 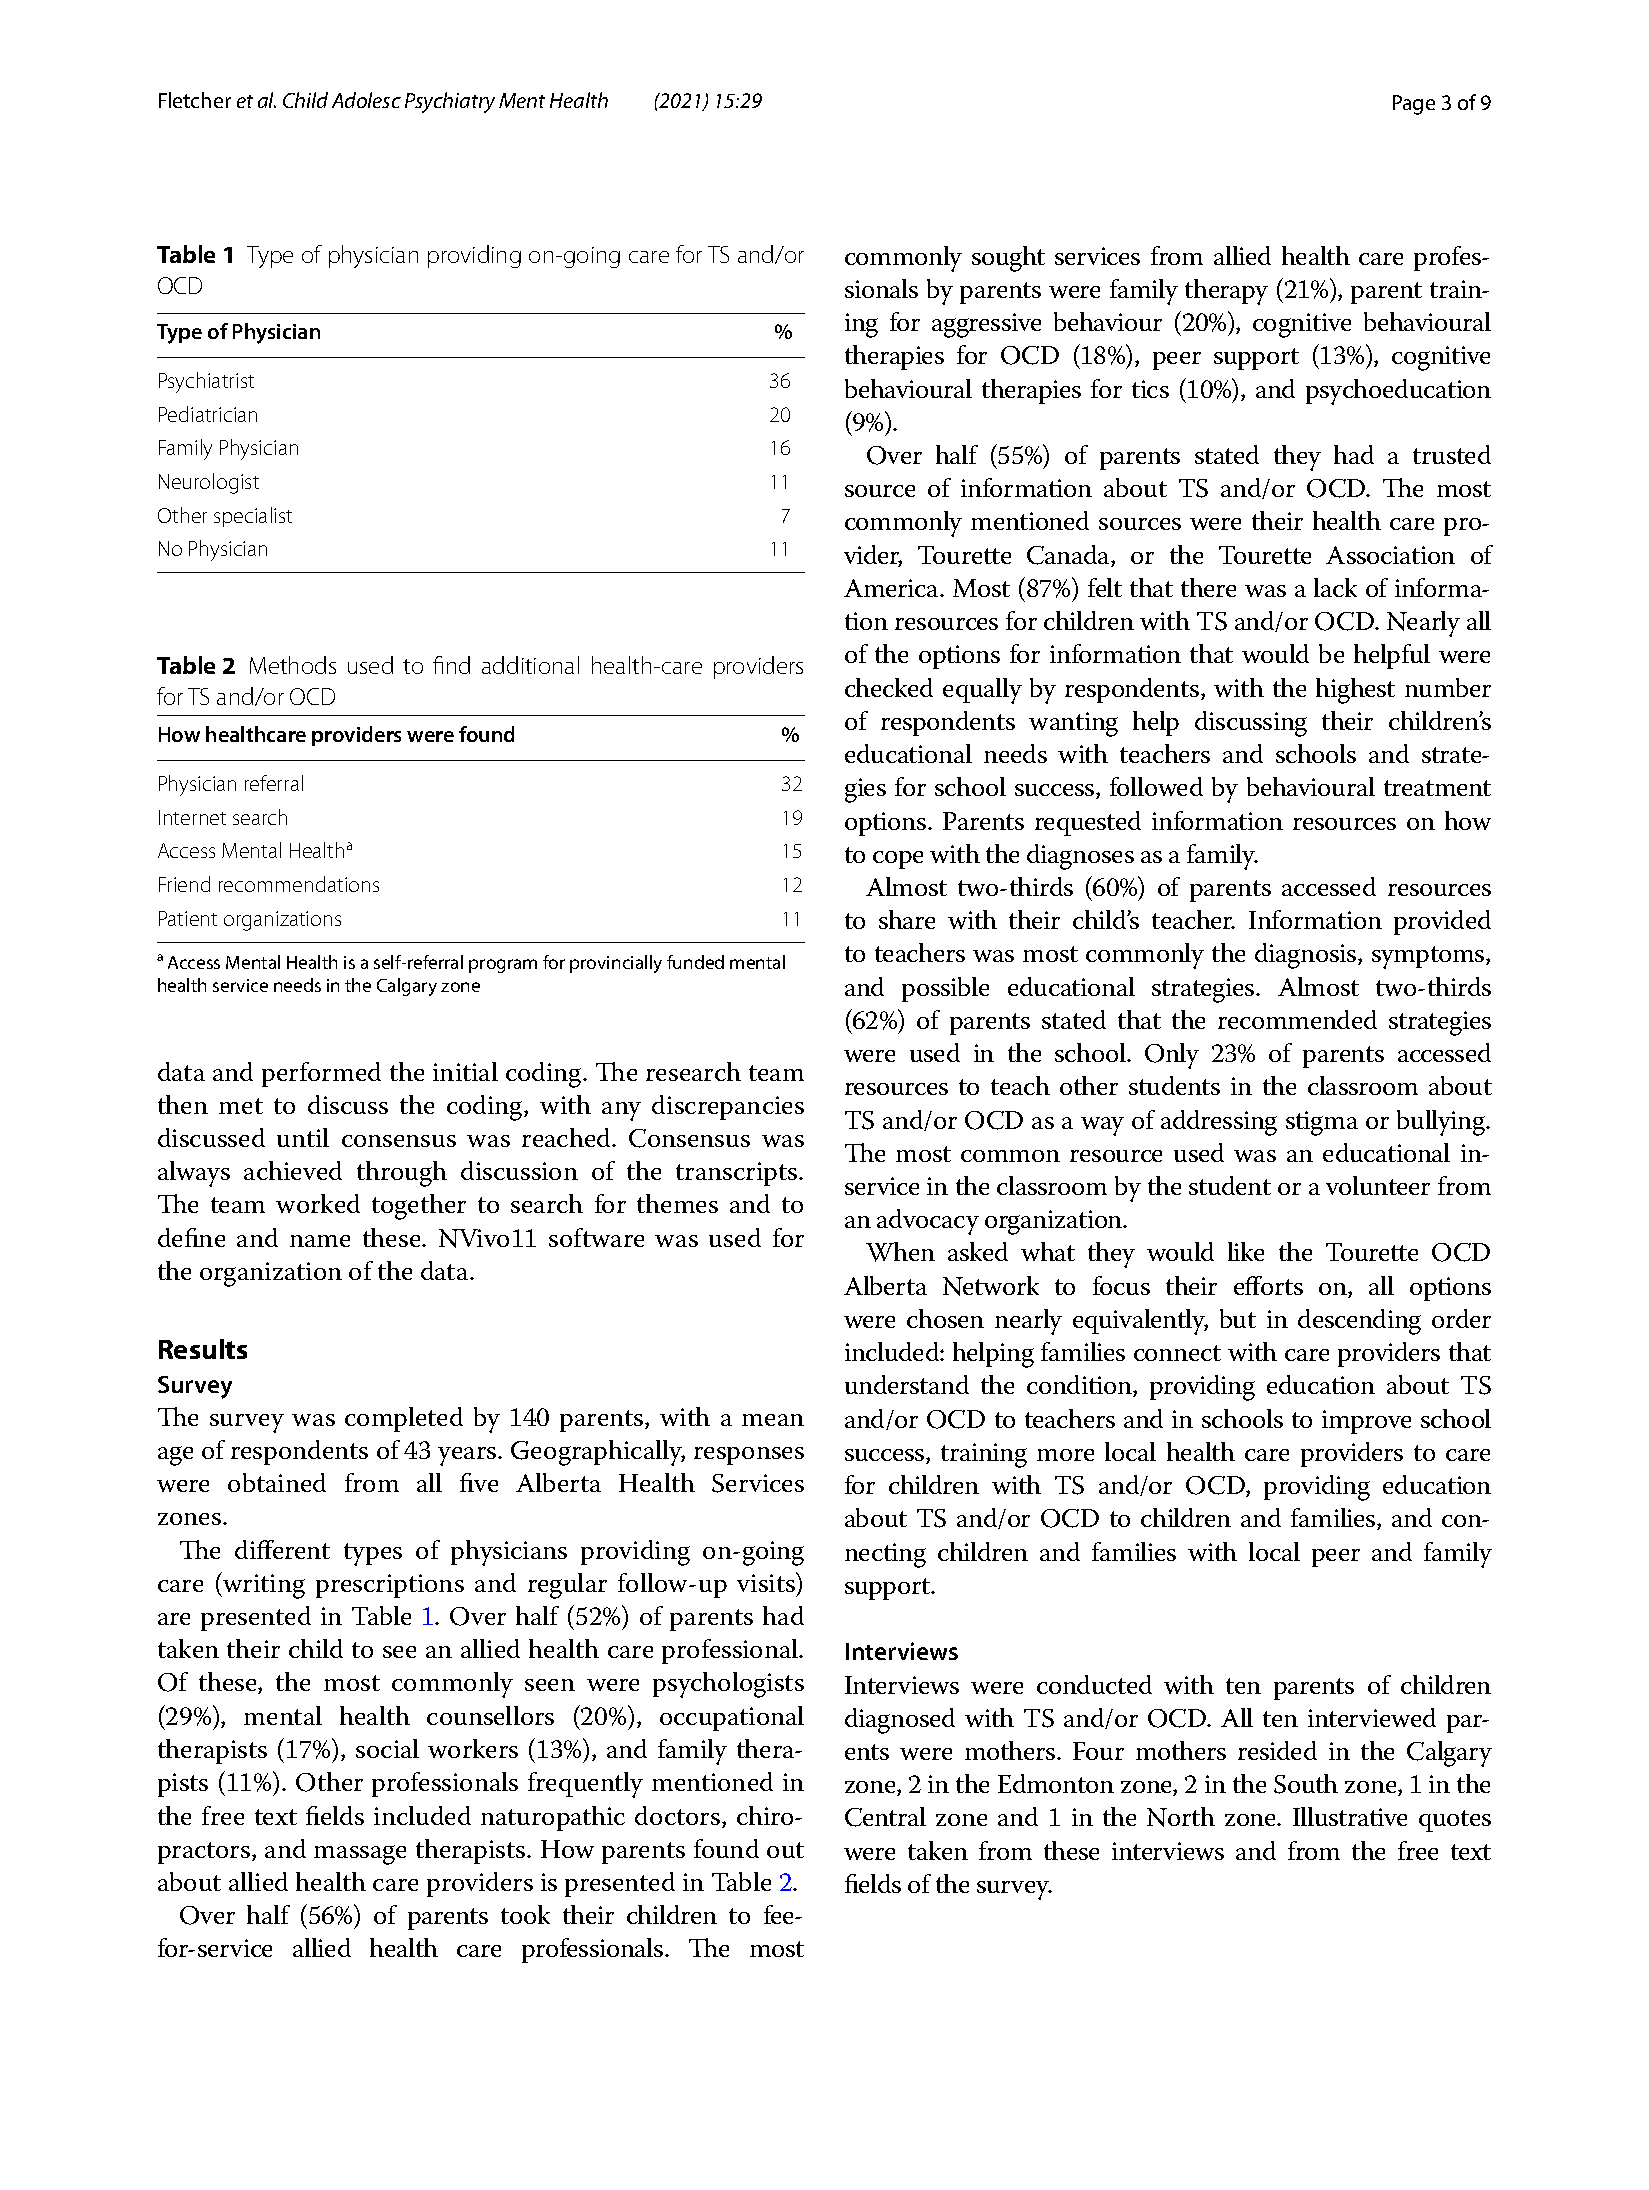 What do you see at coordinates (889, 687) in the page?
I see `checked` at bounding box center [889, 687].
